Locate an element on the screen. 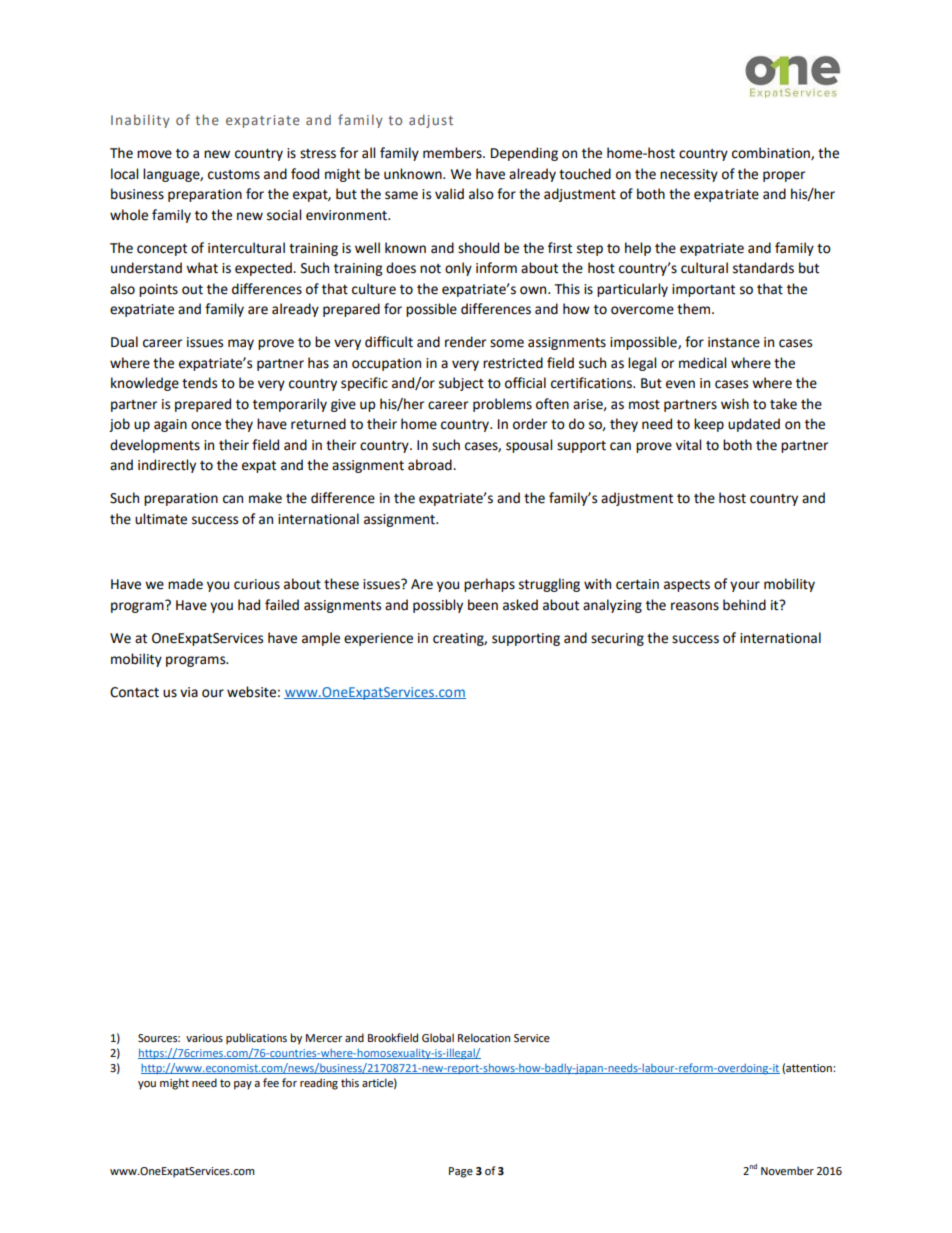 The height and width of the screenshot is (1233, 952). pay is located at coordinates (243, 1085).
